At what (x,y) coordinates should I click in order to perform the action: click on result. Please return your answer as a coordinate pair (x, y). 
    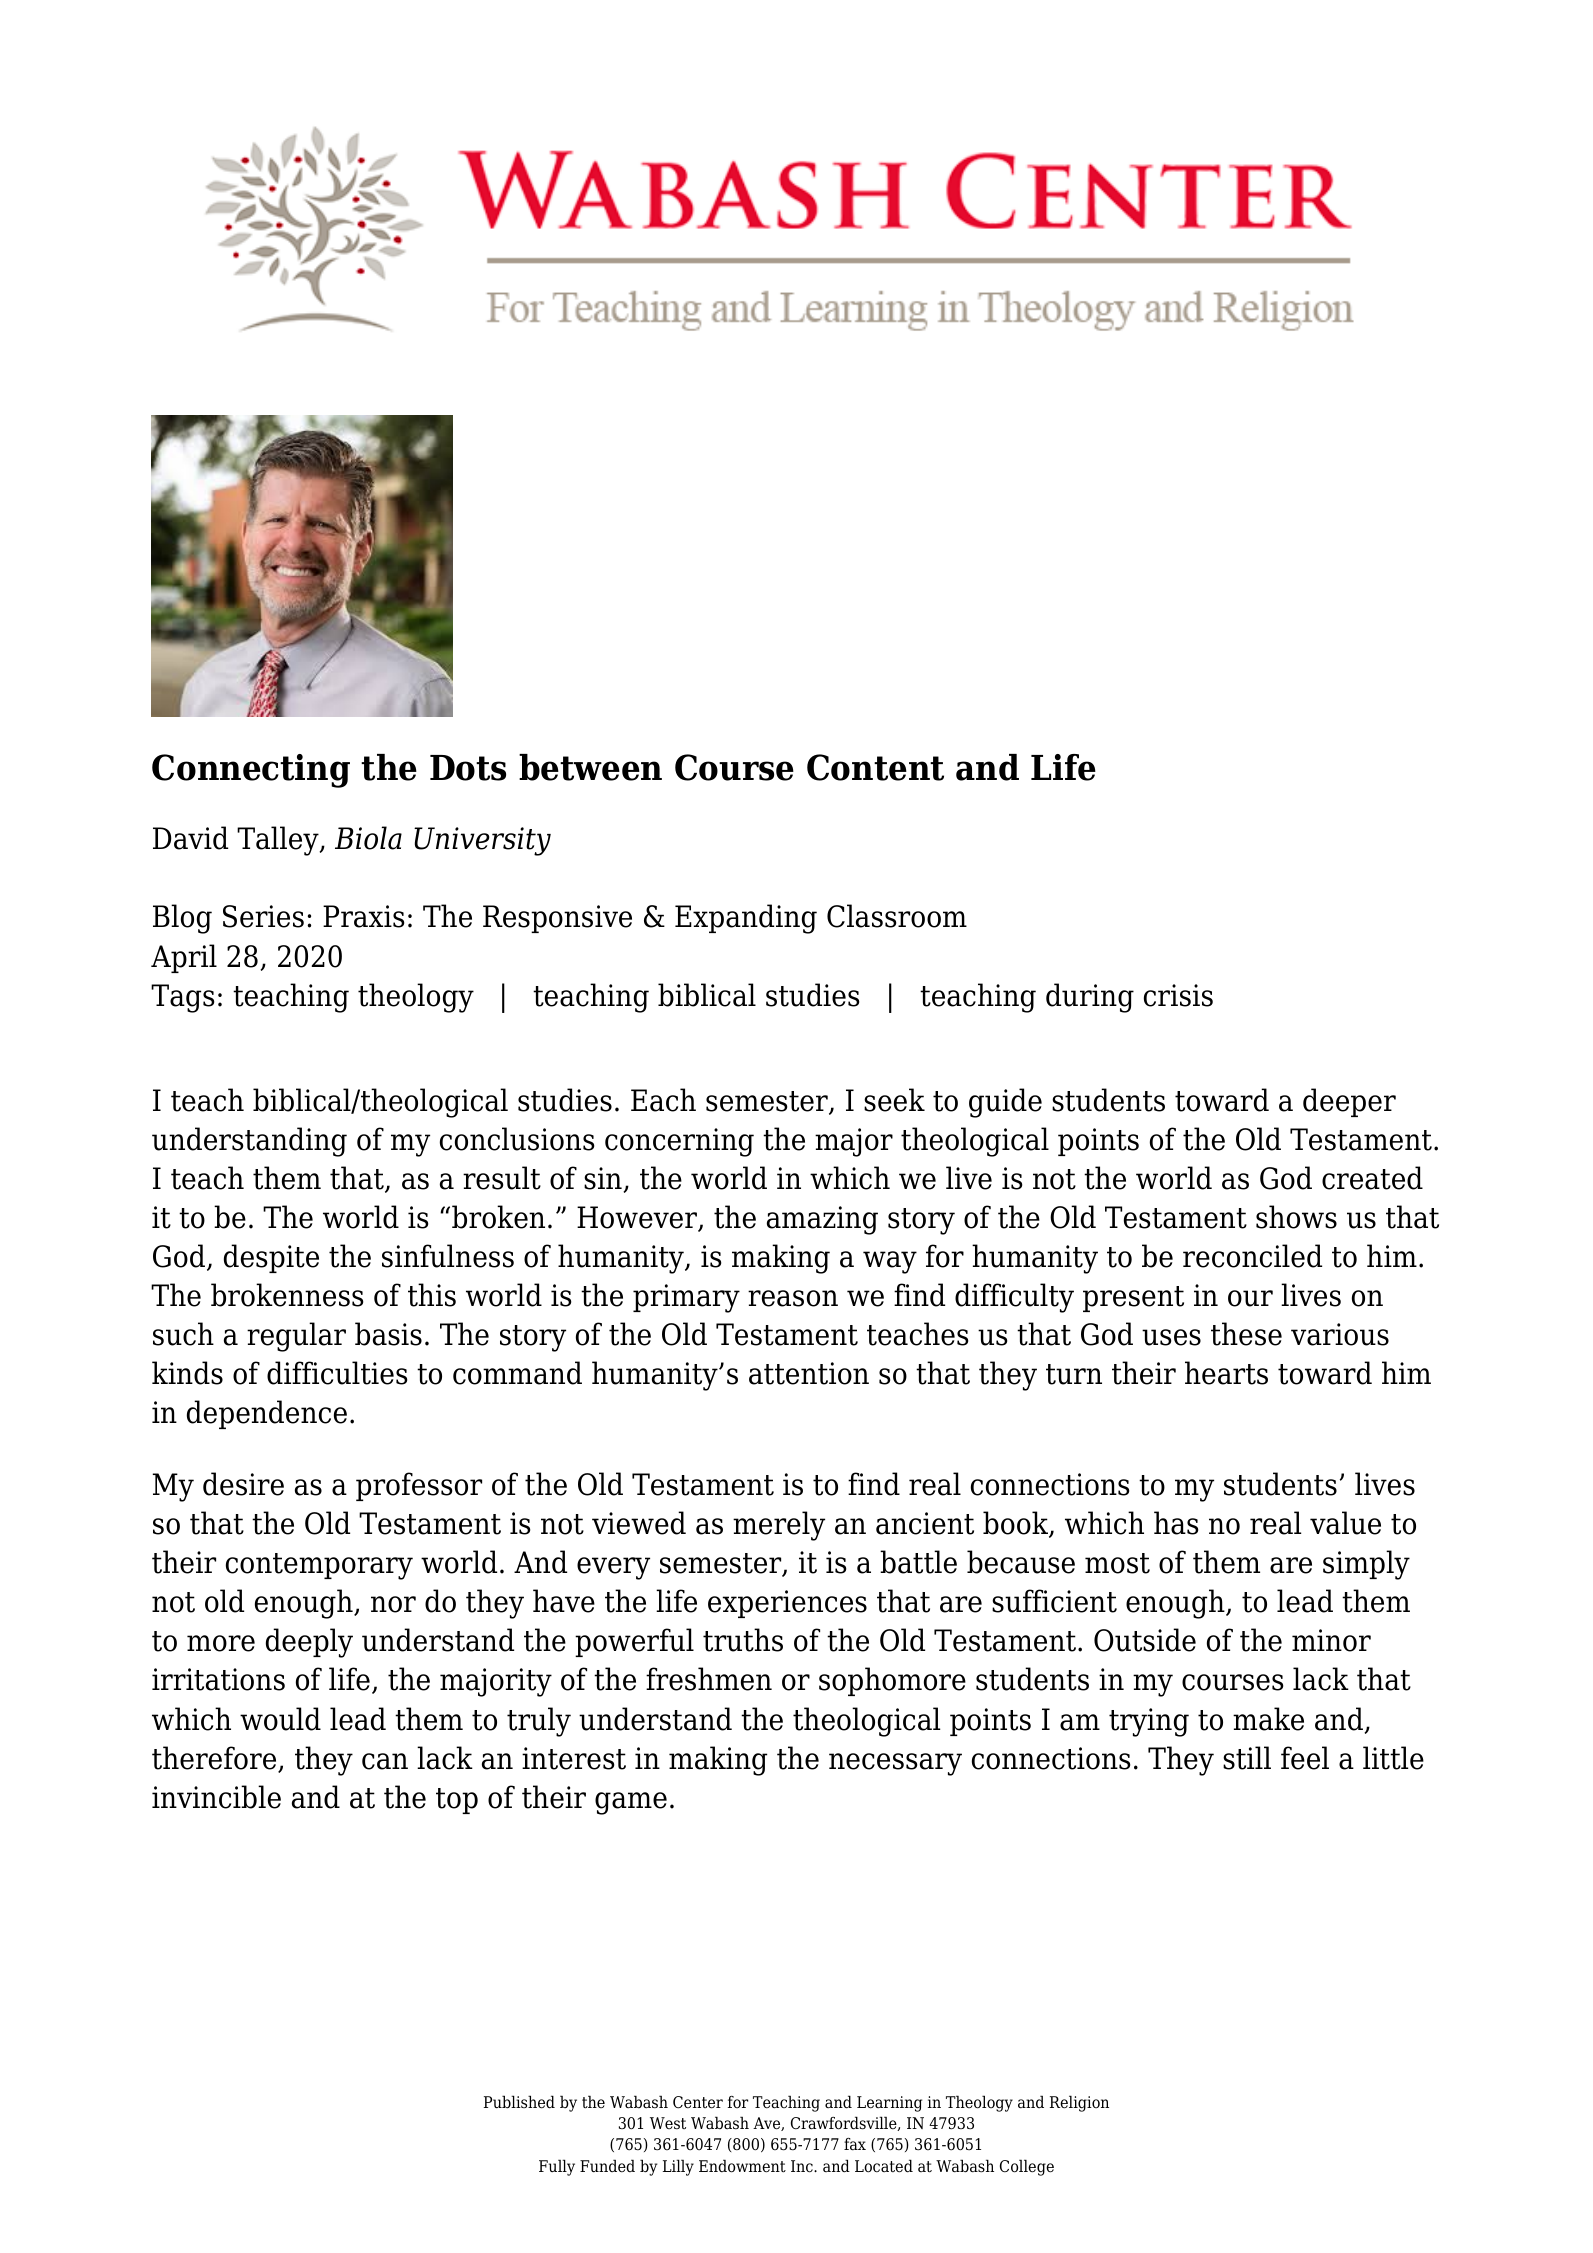
    Looking at the image, I should click on (502, 1178).
